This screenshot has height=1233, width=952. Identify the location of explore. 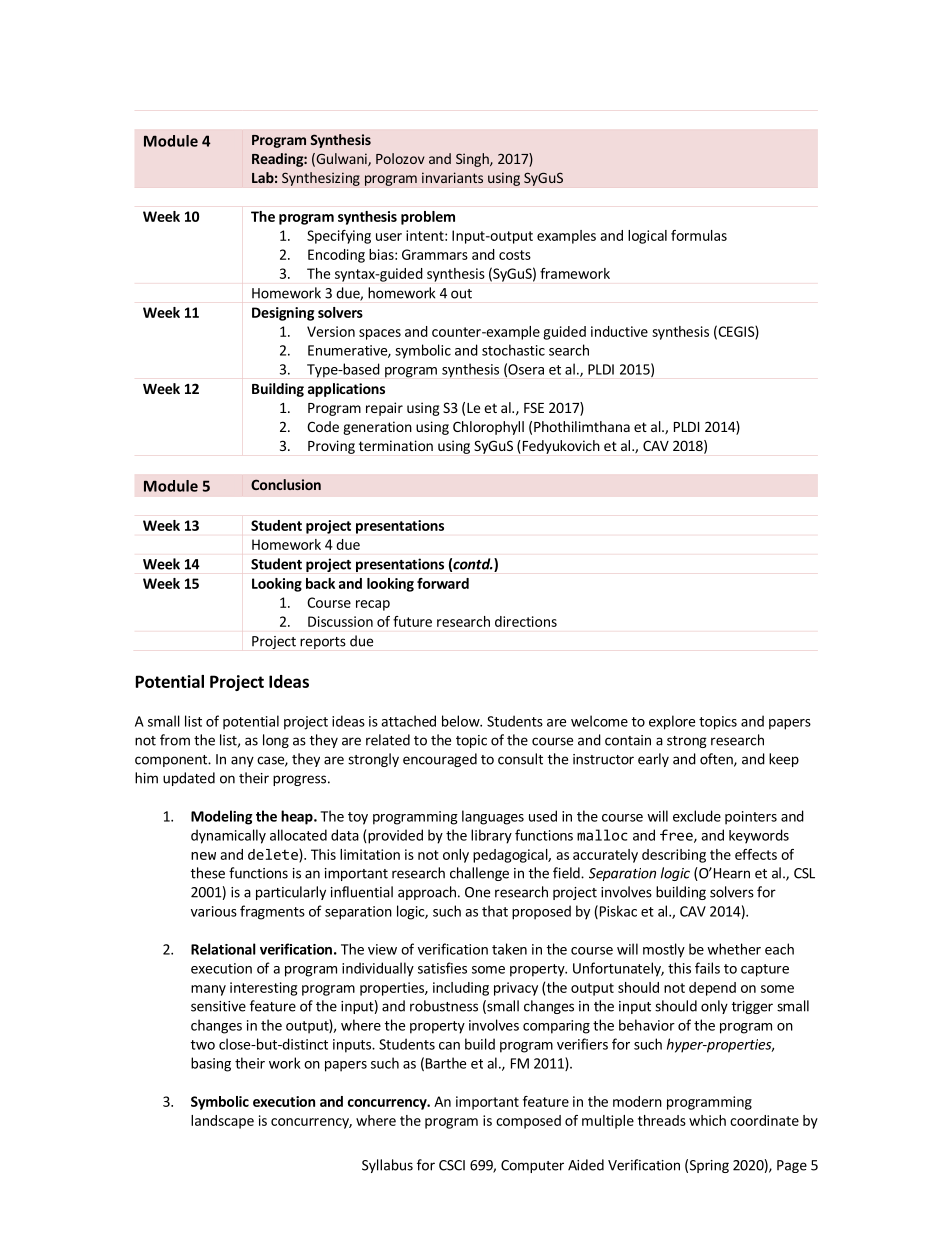
(672, 722).
